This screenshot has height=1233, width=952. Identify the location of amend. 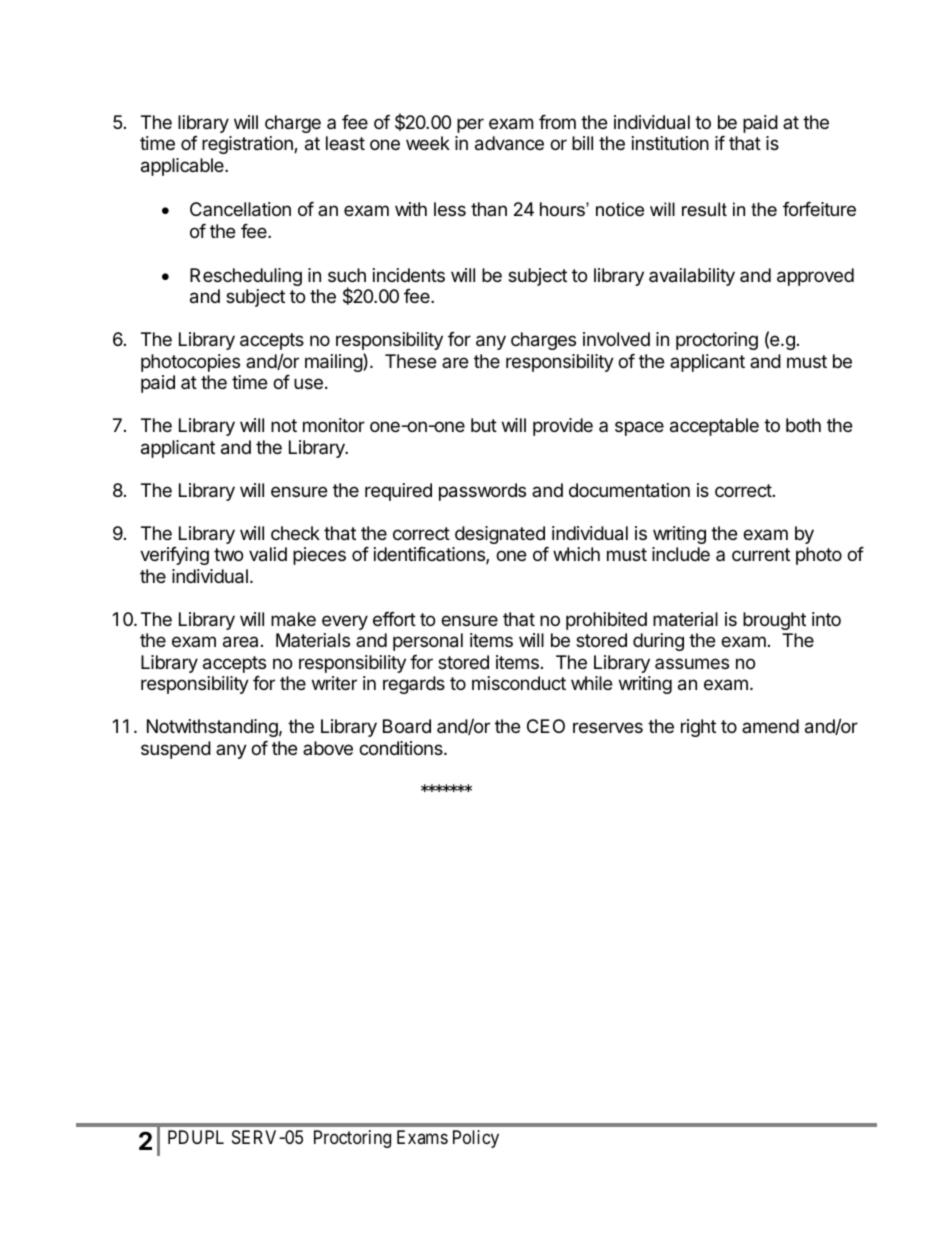
(770, 726).
